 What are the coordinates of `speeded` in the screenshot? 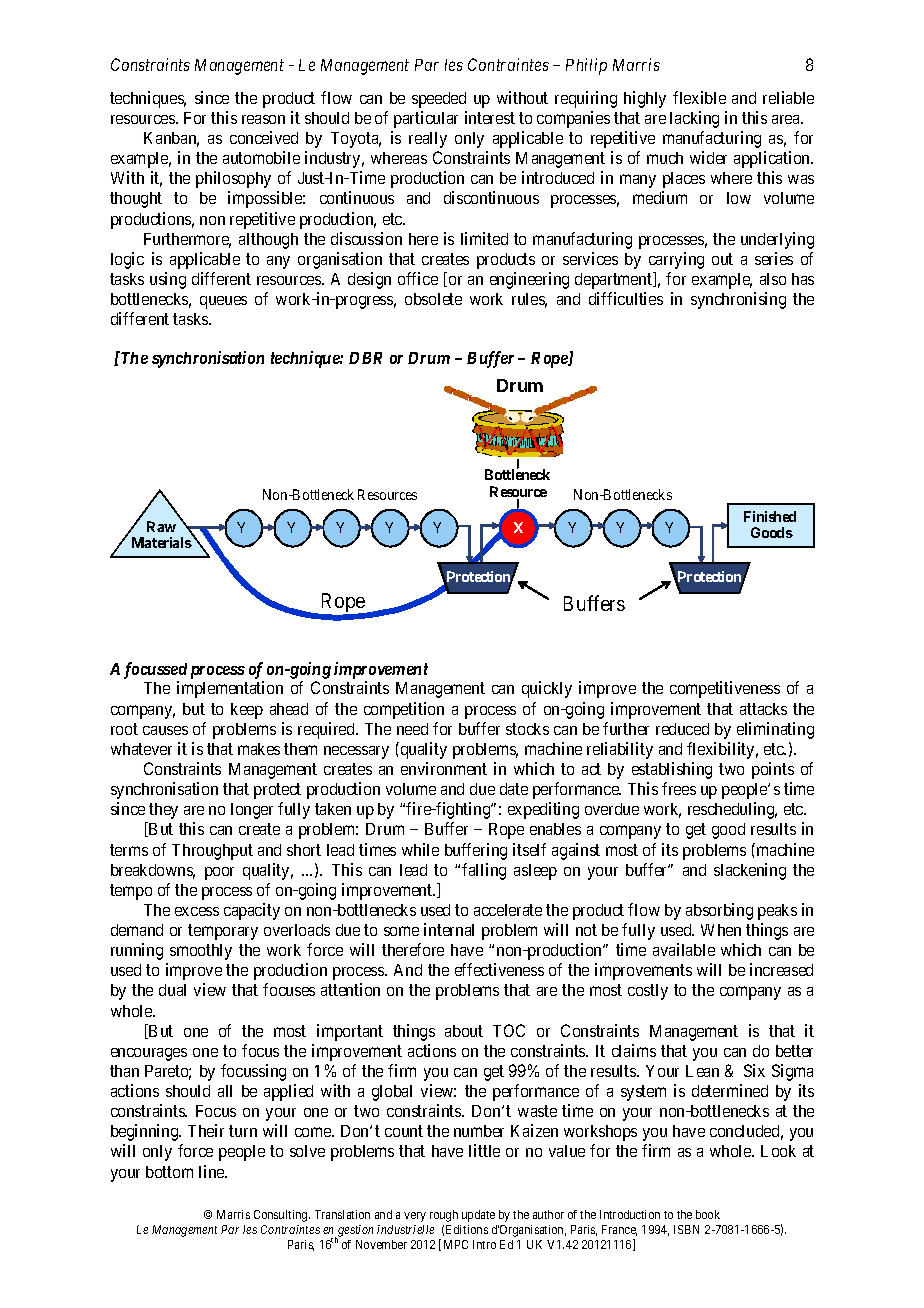 It's located at (439, 100).
